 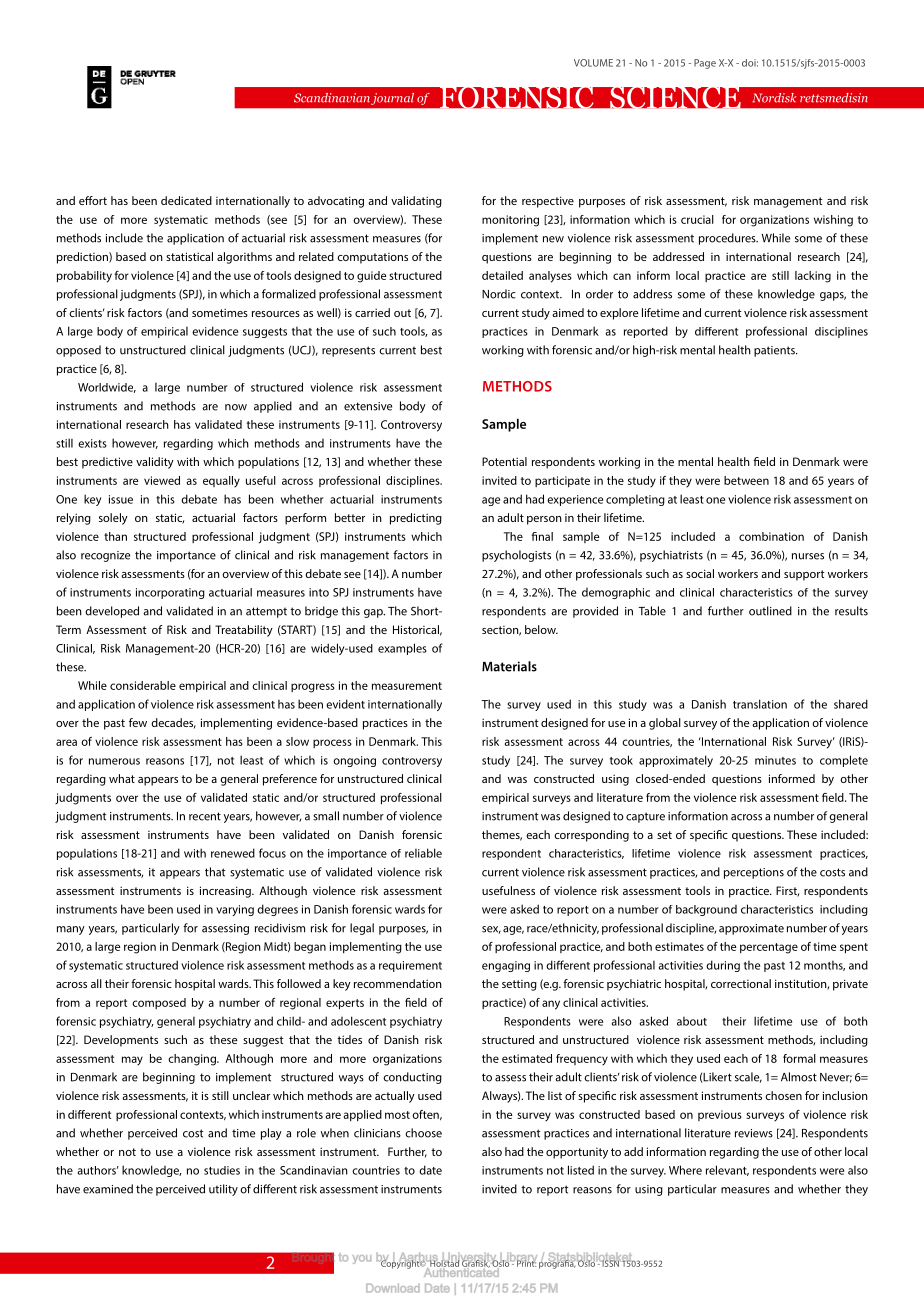 What do you see at coordinates (509, 666) in the screenshot?
I see `Materials` at bounding box center [509, 666].
